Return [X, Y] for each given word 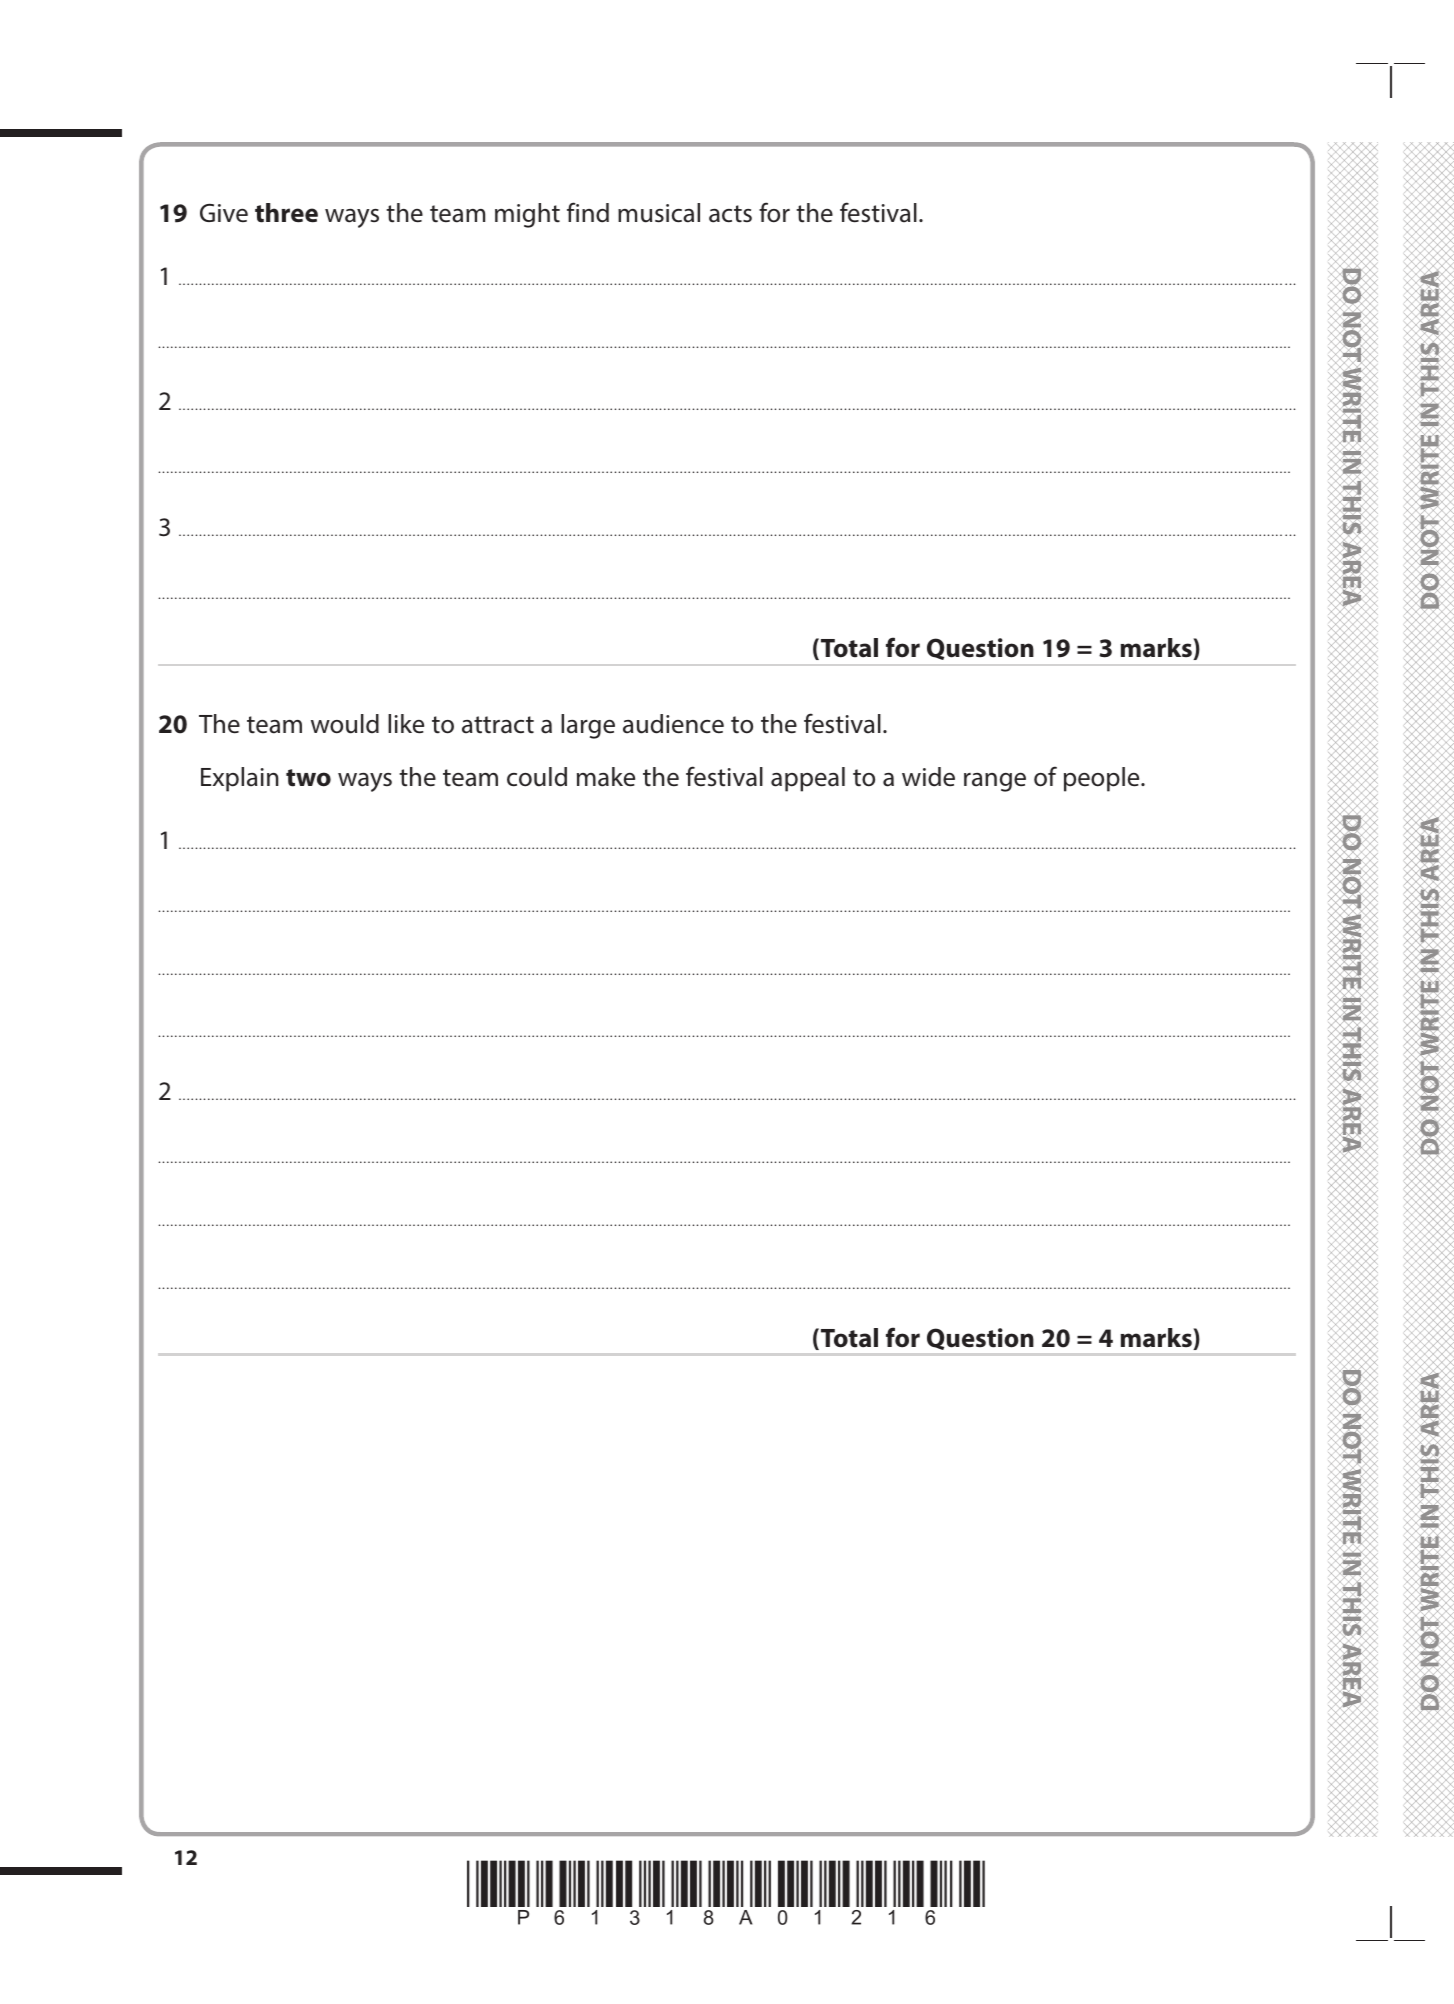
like [406, 724]
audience [673, 724]
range [995, 782]
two [308, 778]
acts [730, 214]
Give [224, 213]
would [345, 724]
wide [928, 777]
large [588, 726]
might [527, 215]
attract [498, 725]
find [588, 212]
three [286, 213]
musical [659, 213]
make [606, 777]
